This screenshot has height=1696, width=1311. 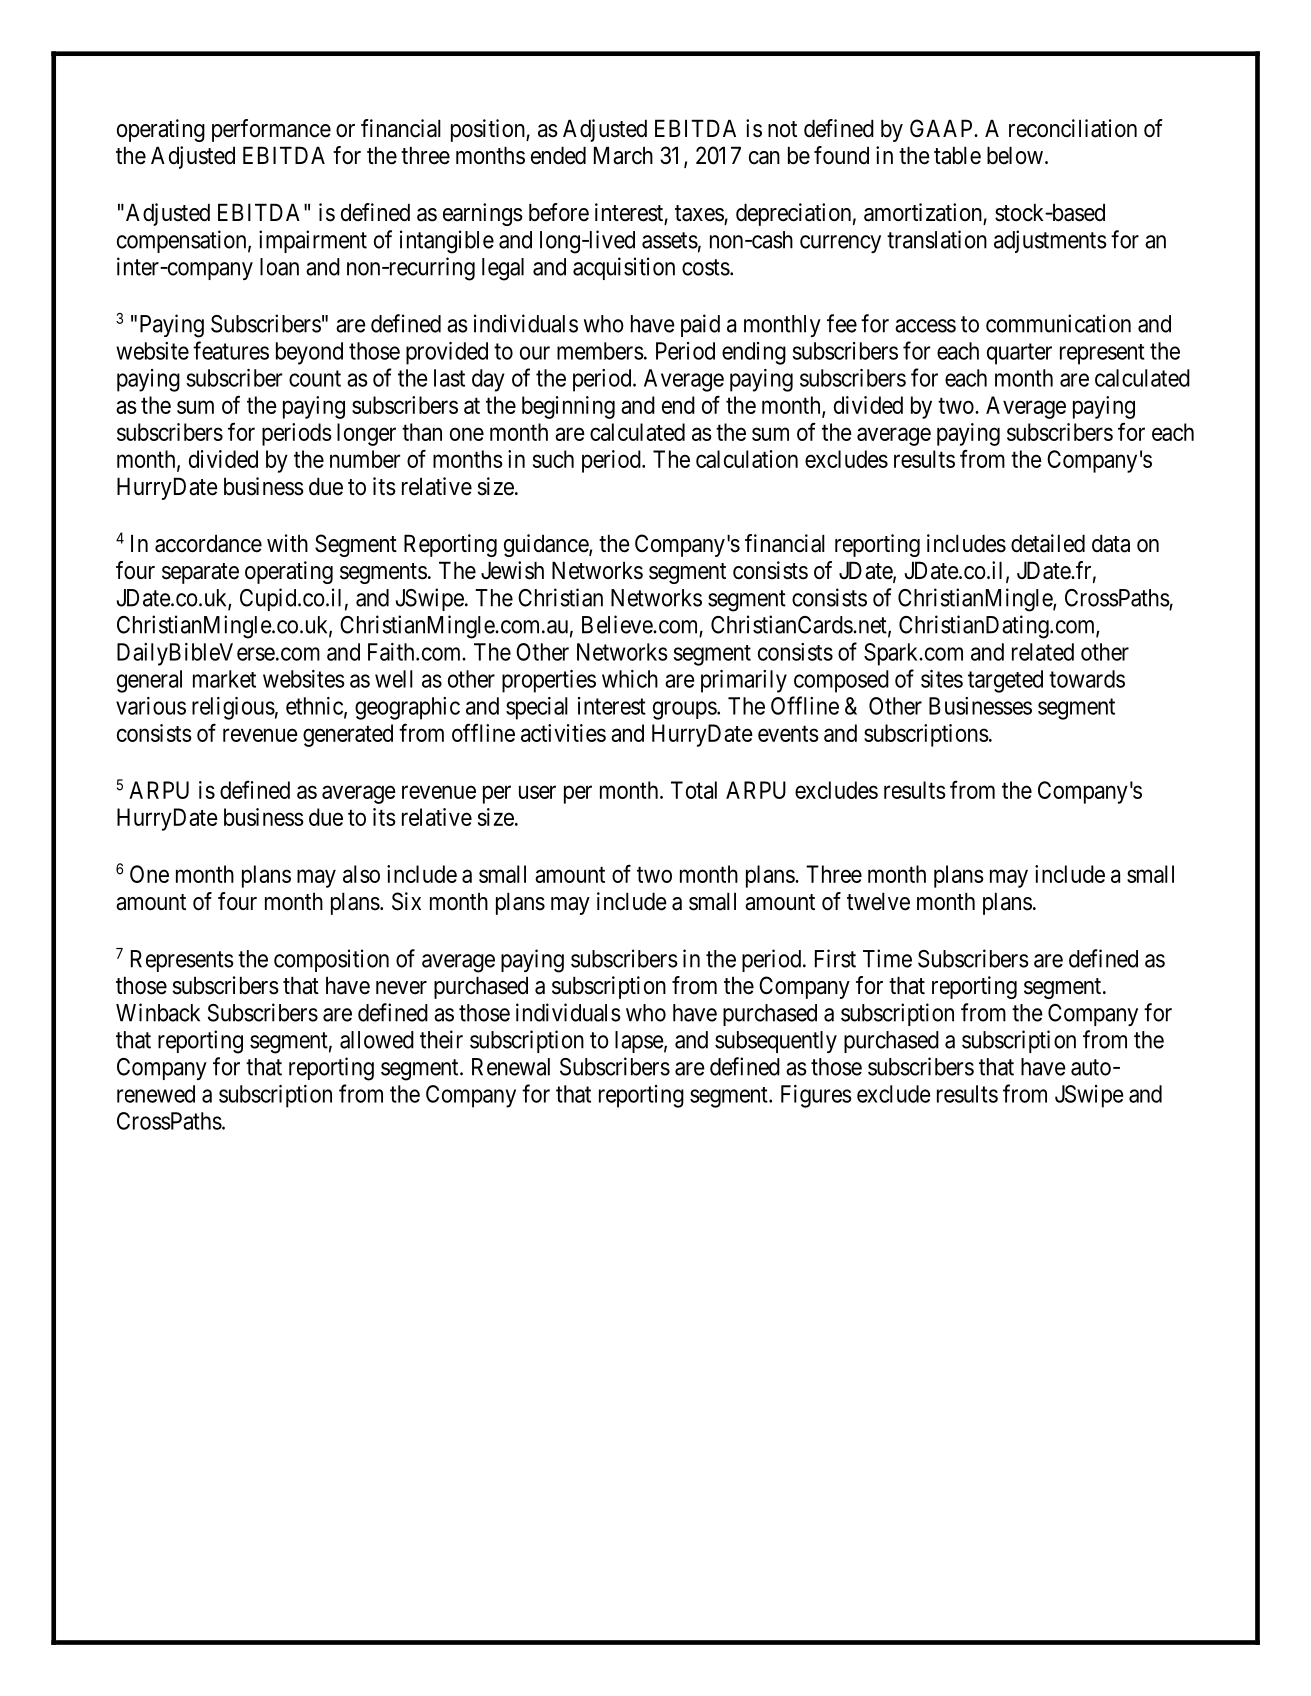 What do you see at coordinates (600, 351) in the screenshot?
I see `members` at bounding box center [600, 351].
